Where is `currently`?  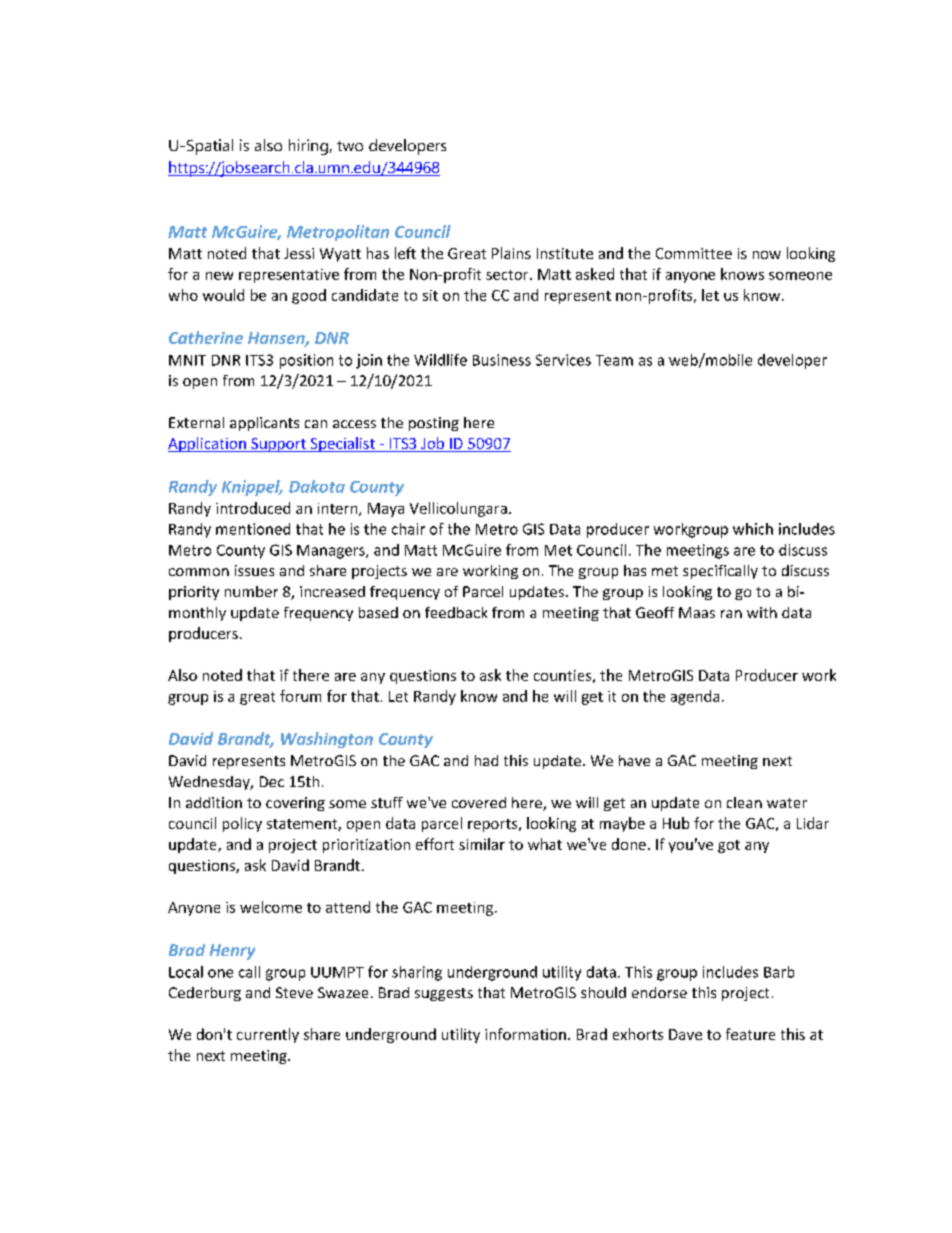 currently is located at coordinates (268, 1035).
